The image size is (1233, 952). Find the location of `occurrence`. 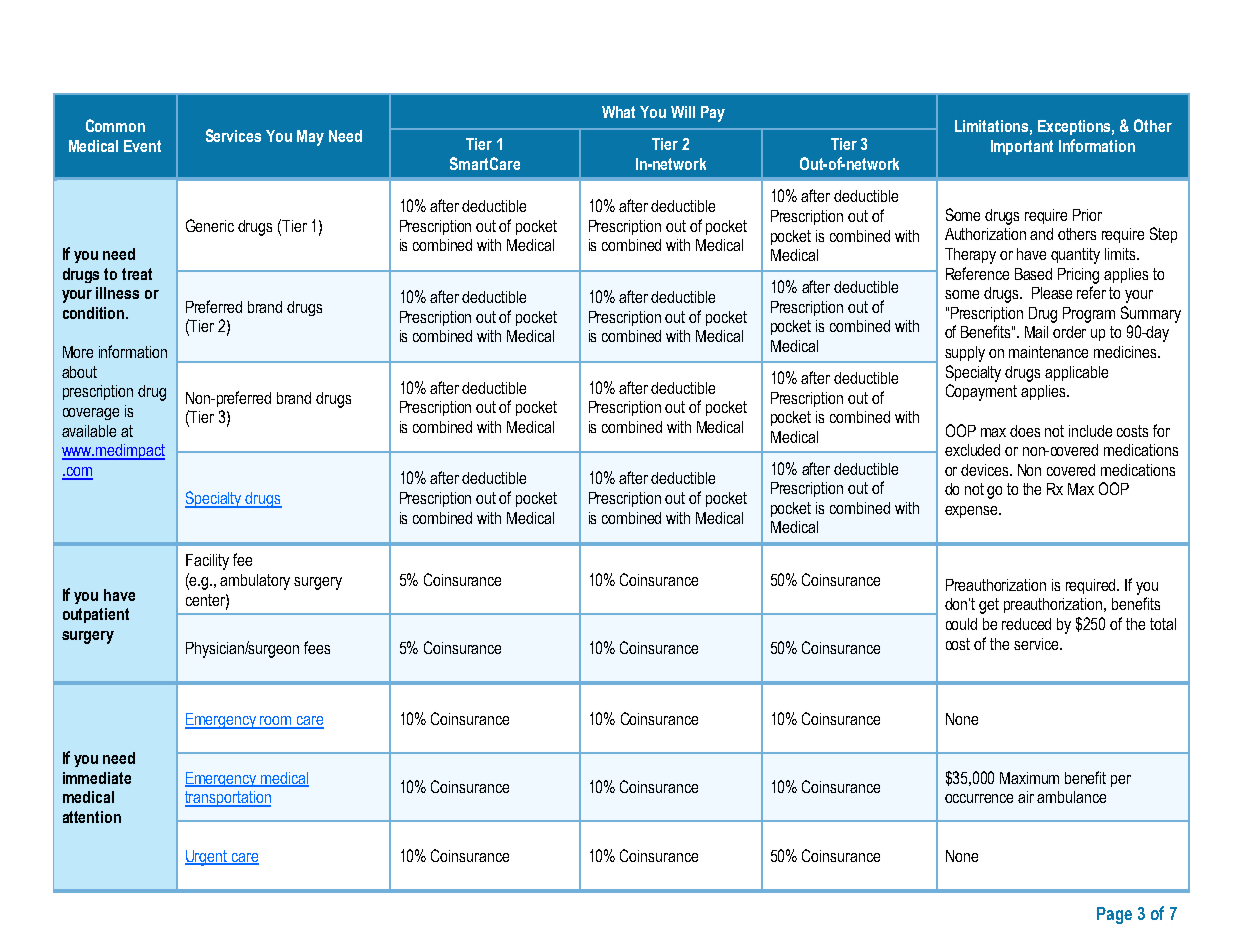

occurrence is located at coordinates (979, 798).
